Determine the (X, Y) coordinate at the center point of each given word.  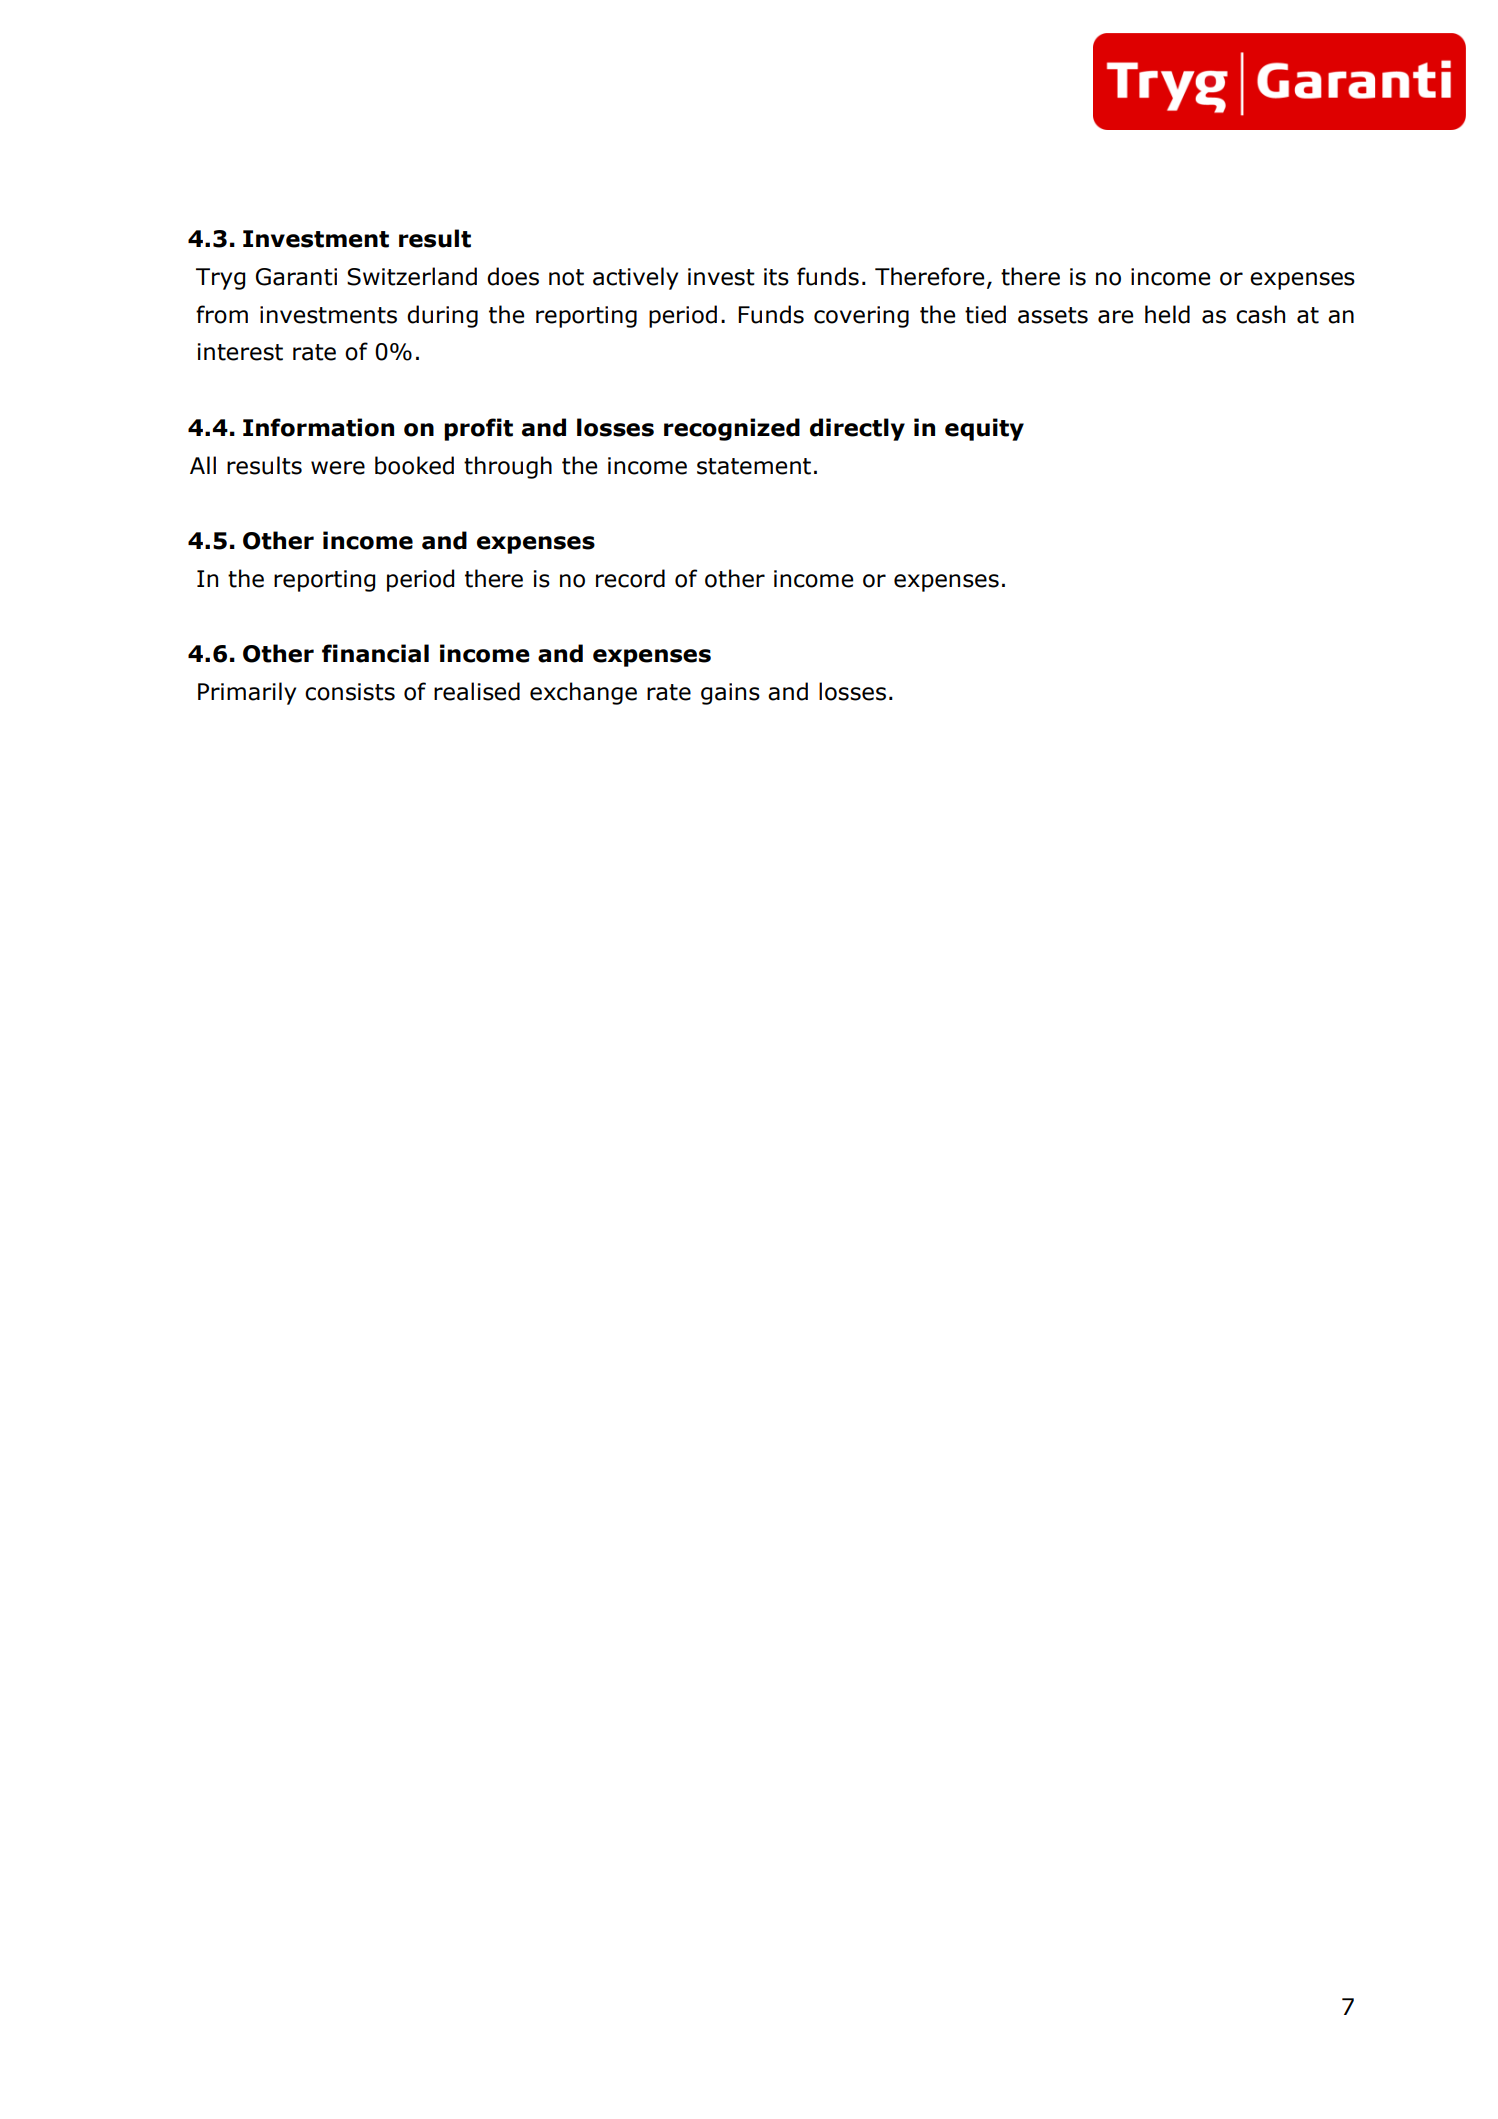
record (630, 578)
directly (857, 429)
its (776, 277)
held (1167, 314)
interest (240, 352)
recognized (732, 429)
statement (754, 466)
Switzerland (412, 276)
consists (350, 692)
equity (984, 429)
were (338, 468)
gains (730, 694)
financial (375, 653)
